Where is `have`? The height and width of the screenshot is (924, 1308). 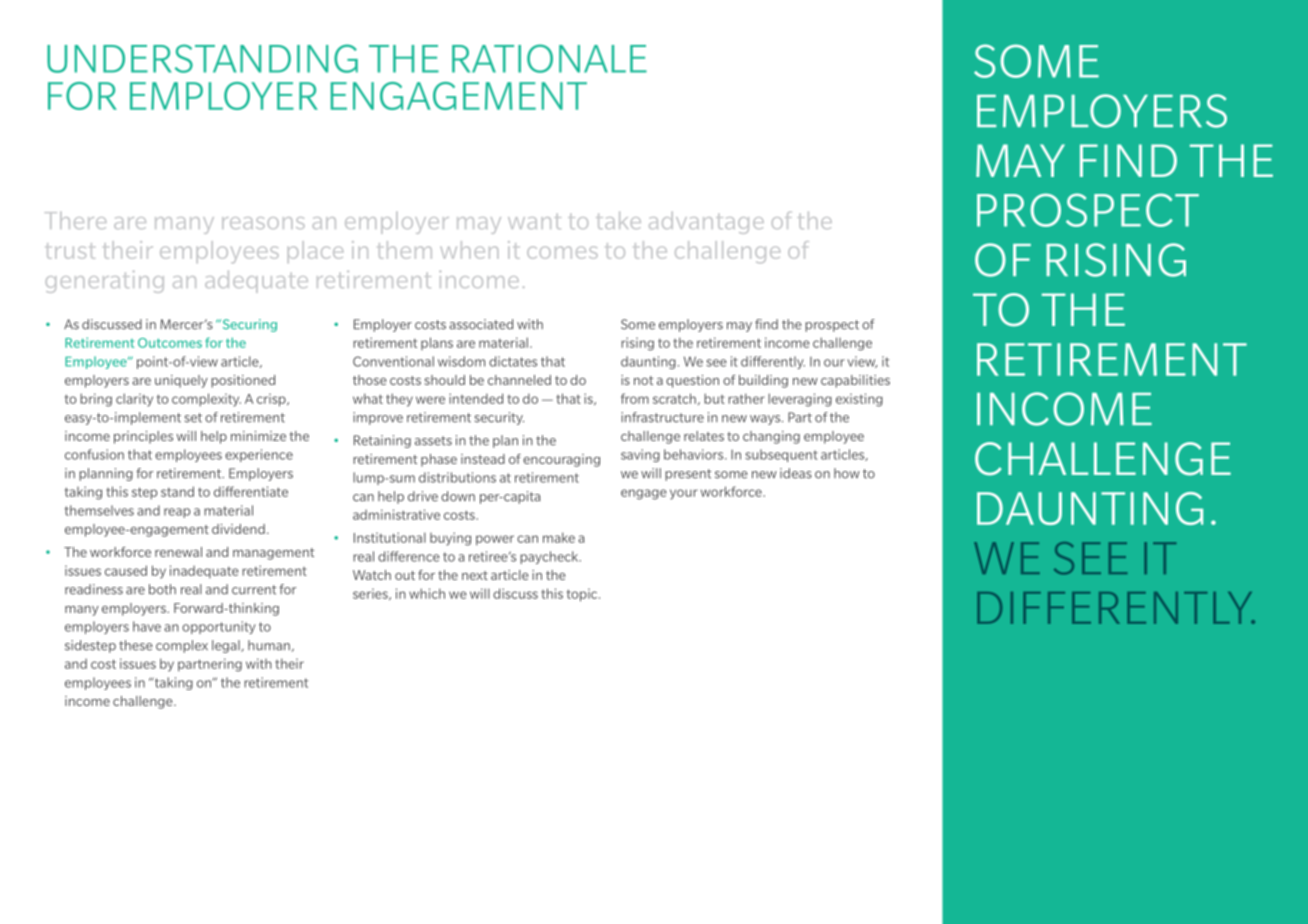
have is located at coordinates (147, 626).
